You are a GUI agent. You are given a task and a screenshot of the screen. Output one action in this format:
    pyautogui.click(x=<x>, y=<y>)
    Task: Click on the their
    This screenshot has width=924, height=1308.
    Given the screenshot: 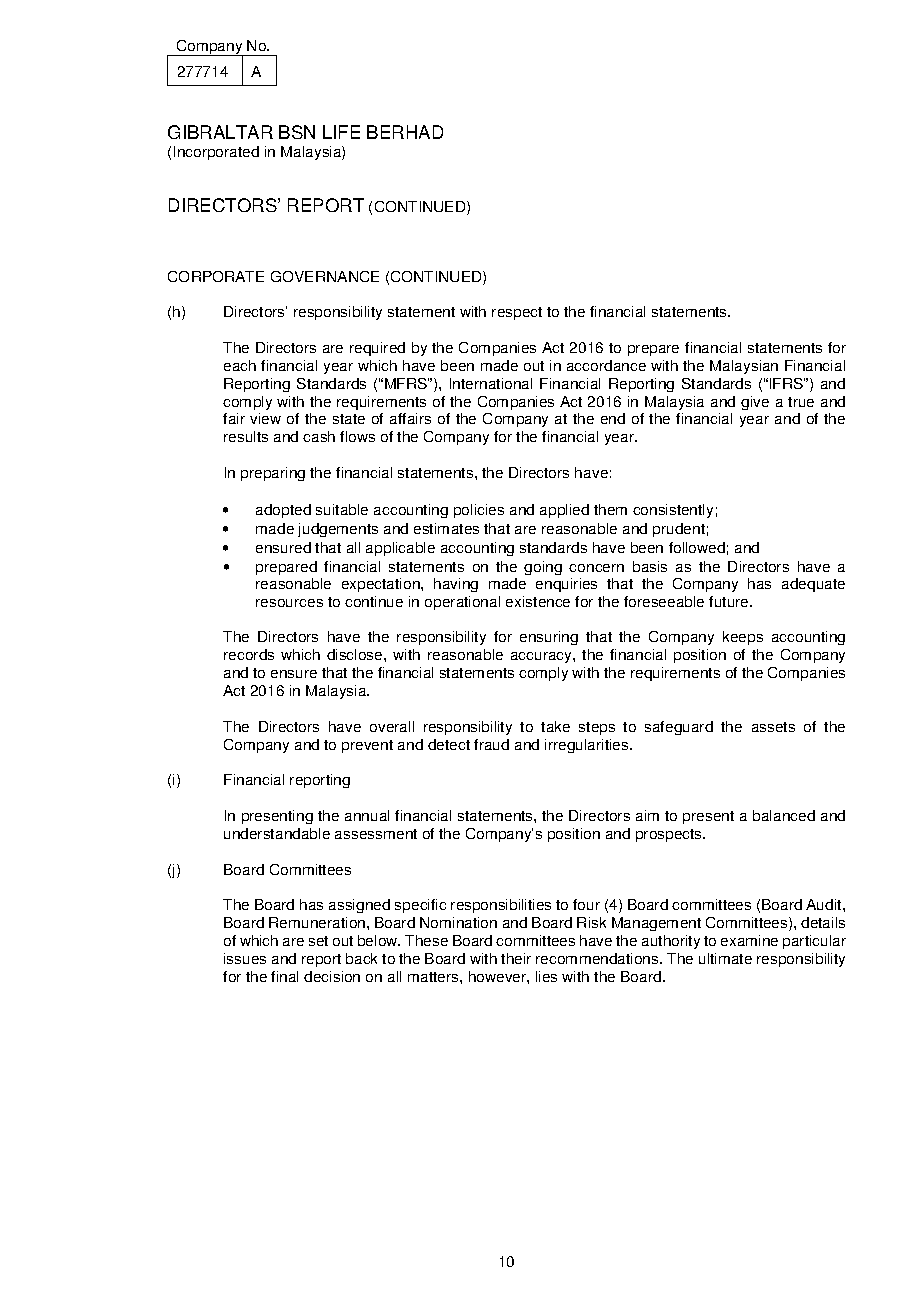 What is the action you would take?
    pyautogui.click(x=516, y=958)
